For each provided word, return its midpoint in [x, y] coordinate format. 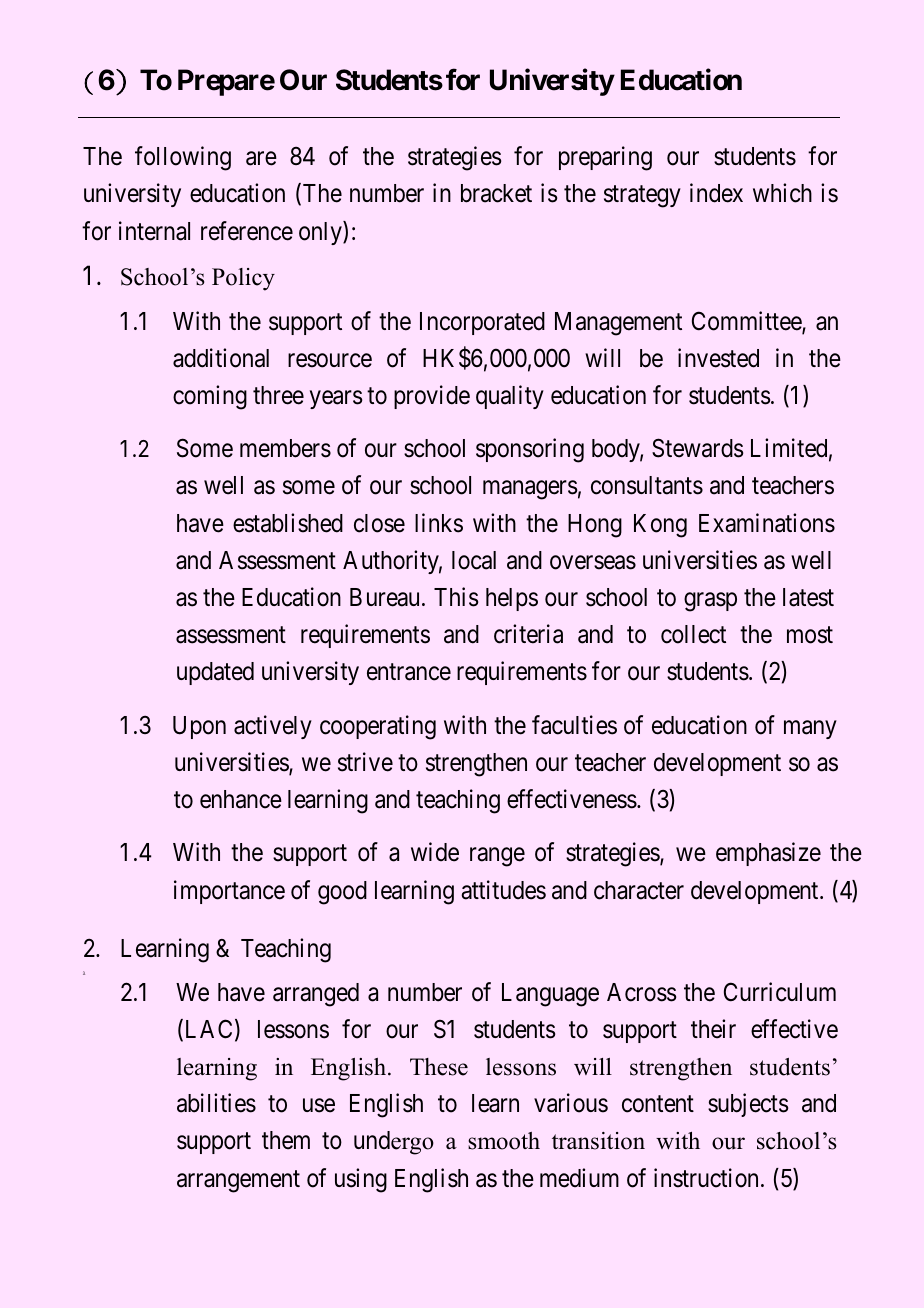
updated [215, 673]
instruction [706, 1178]
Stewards [697, 448]
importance [229, 892]
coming [210, 397]
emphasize [768, 854]
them [286, 1140]
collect [693, 634]
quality [510, 397]
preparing [605, 158]
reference [247, 231]
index [716, 193]
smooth [504, 1141]
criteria [528, 634]
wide [435, 852]
